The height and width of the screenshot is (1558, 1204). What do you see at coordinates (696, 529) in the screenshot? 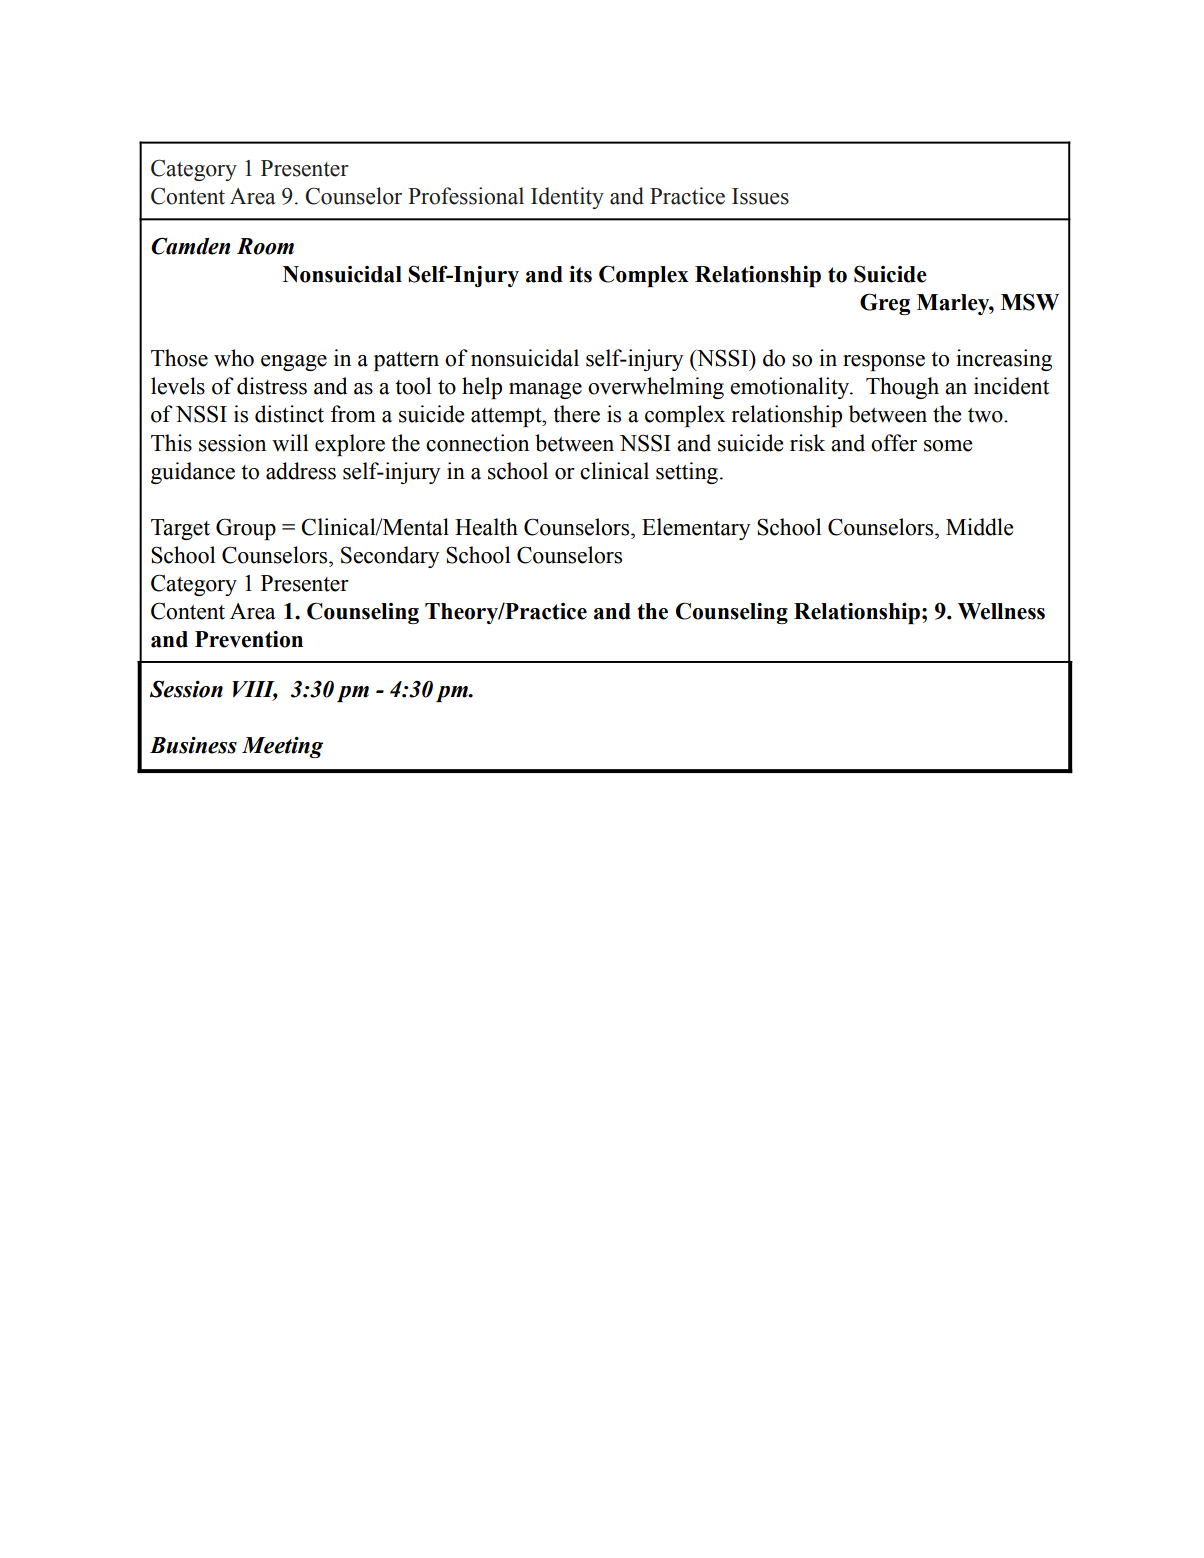
I see `Elementary` at bounding box center [696, 529].
